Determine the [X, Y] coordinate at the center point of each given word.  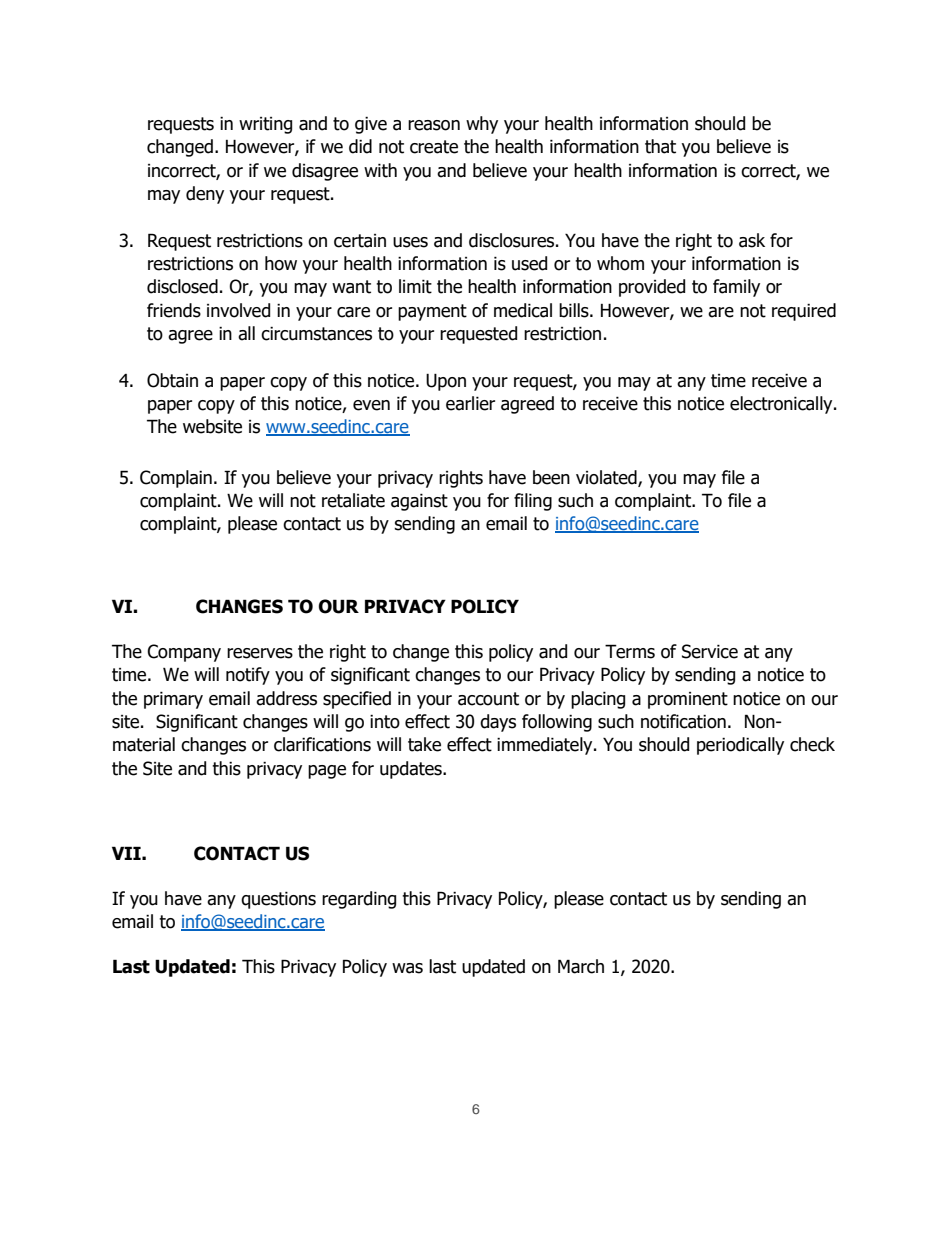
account [488, 699]
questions [278, 900]
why [482, 125]
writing [265, 125]
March [581, 966]
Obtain [172, 380]
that [660, 146]
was [407, 968]
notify [248, 676]
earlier [470, 403]
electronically [782, 405]
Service [710, 651]
